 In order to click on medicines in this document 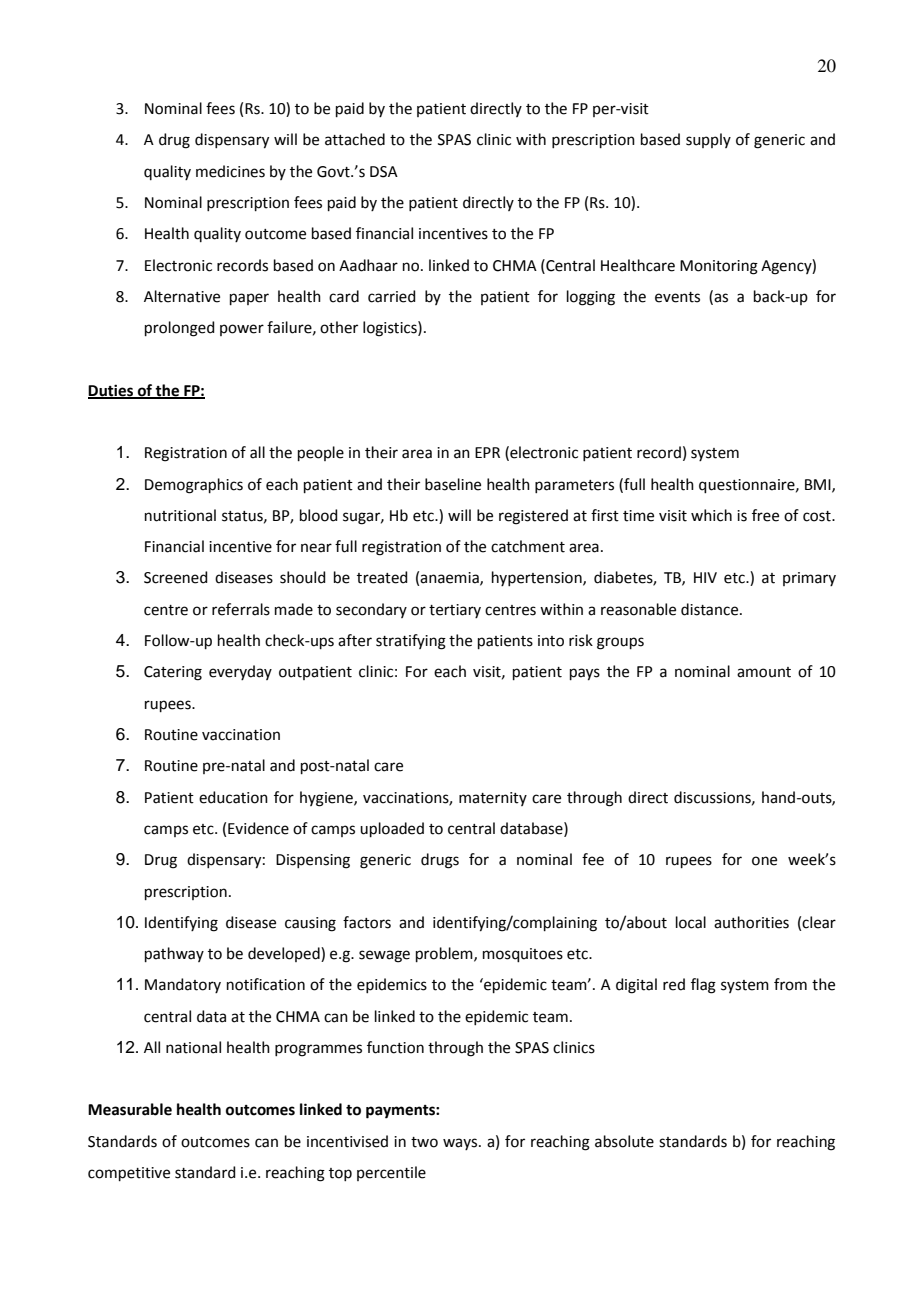, I will do `click(230, 171)`.
